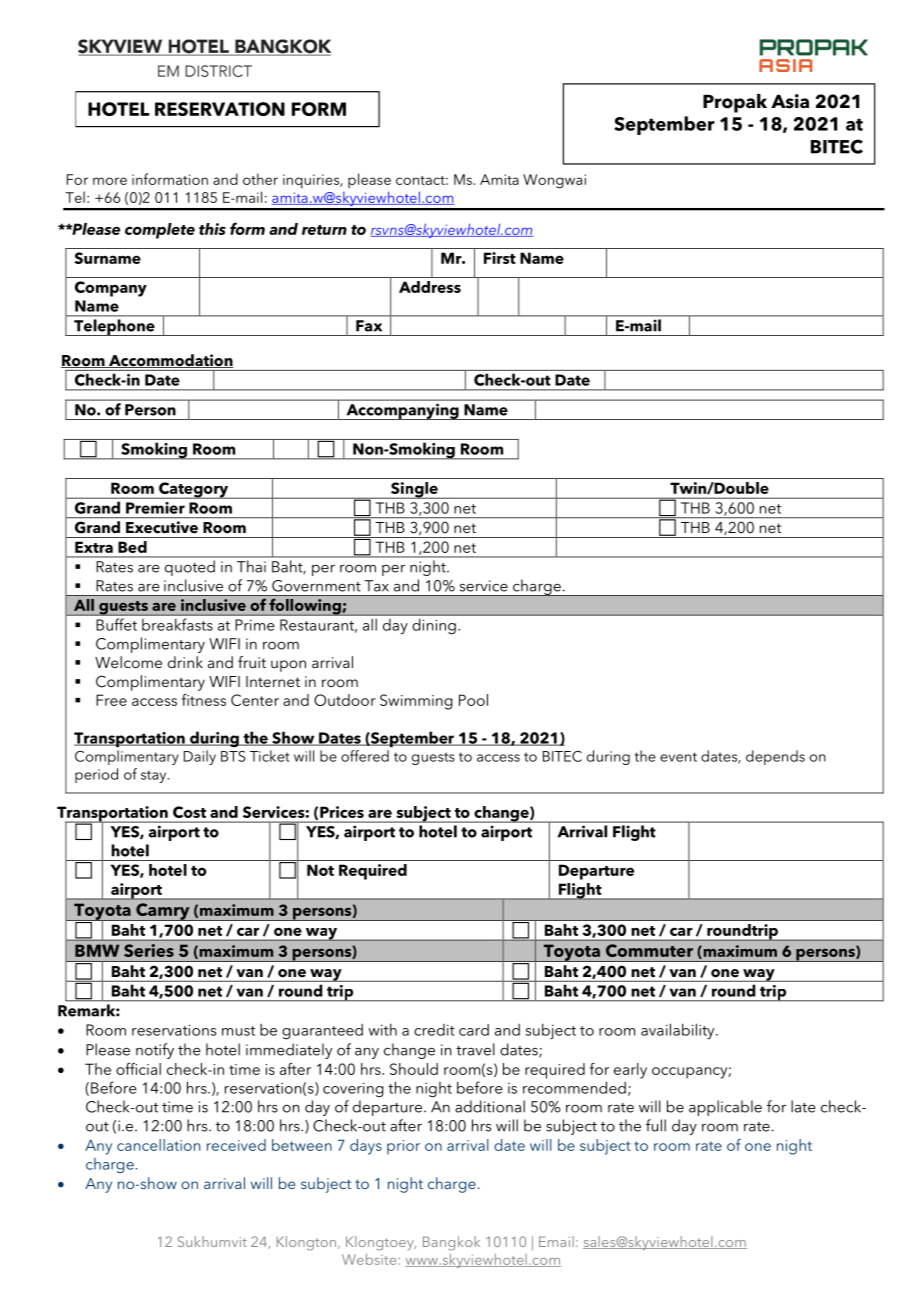 This page has height=1308, width=924. Describe the element at coordinates (158, 1145) in the page. I see `cancellation` at that location.
